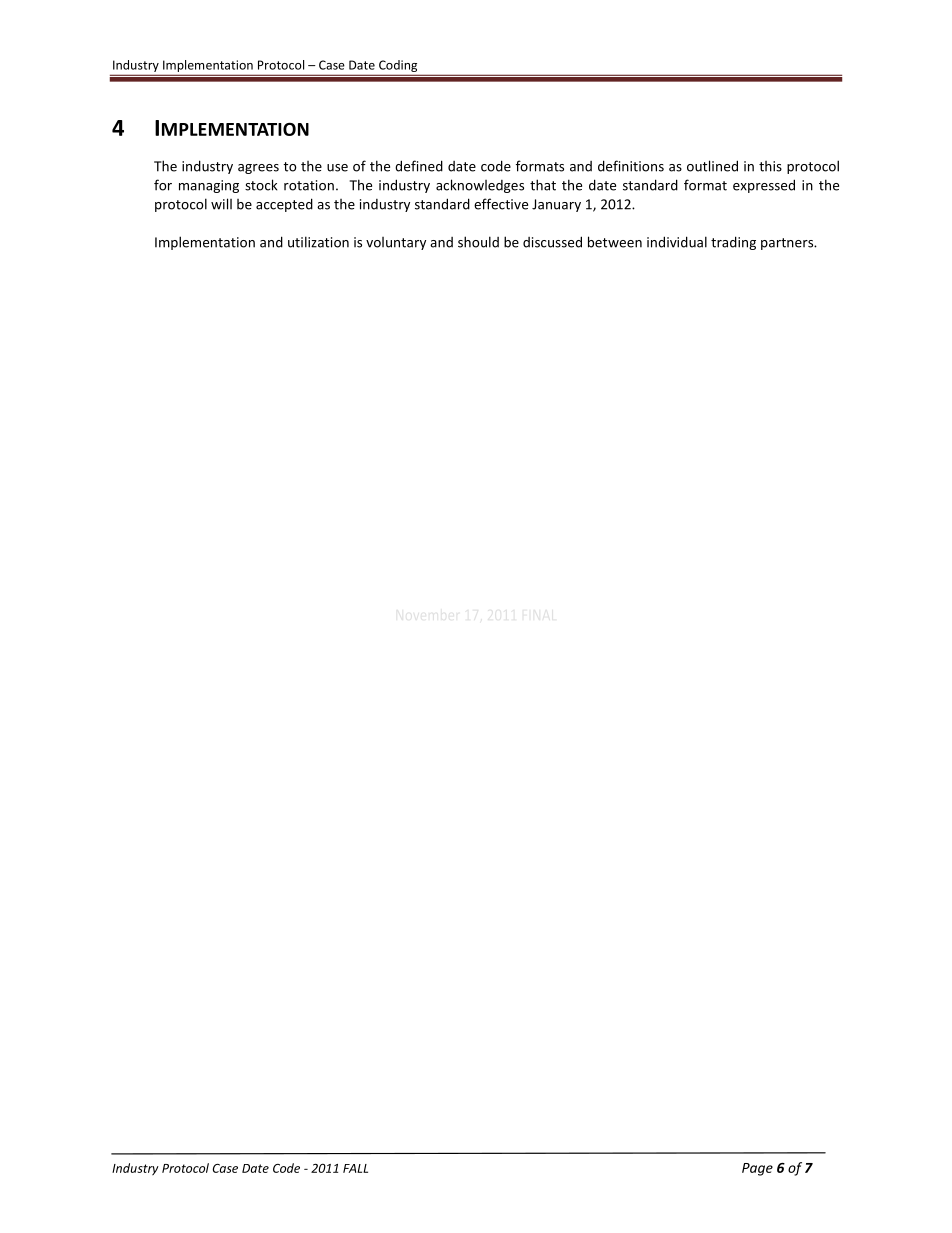  I want to click on agrees, so click(258, 169).
